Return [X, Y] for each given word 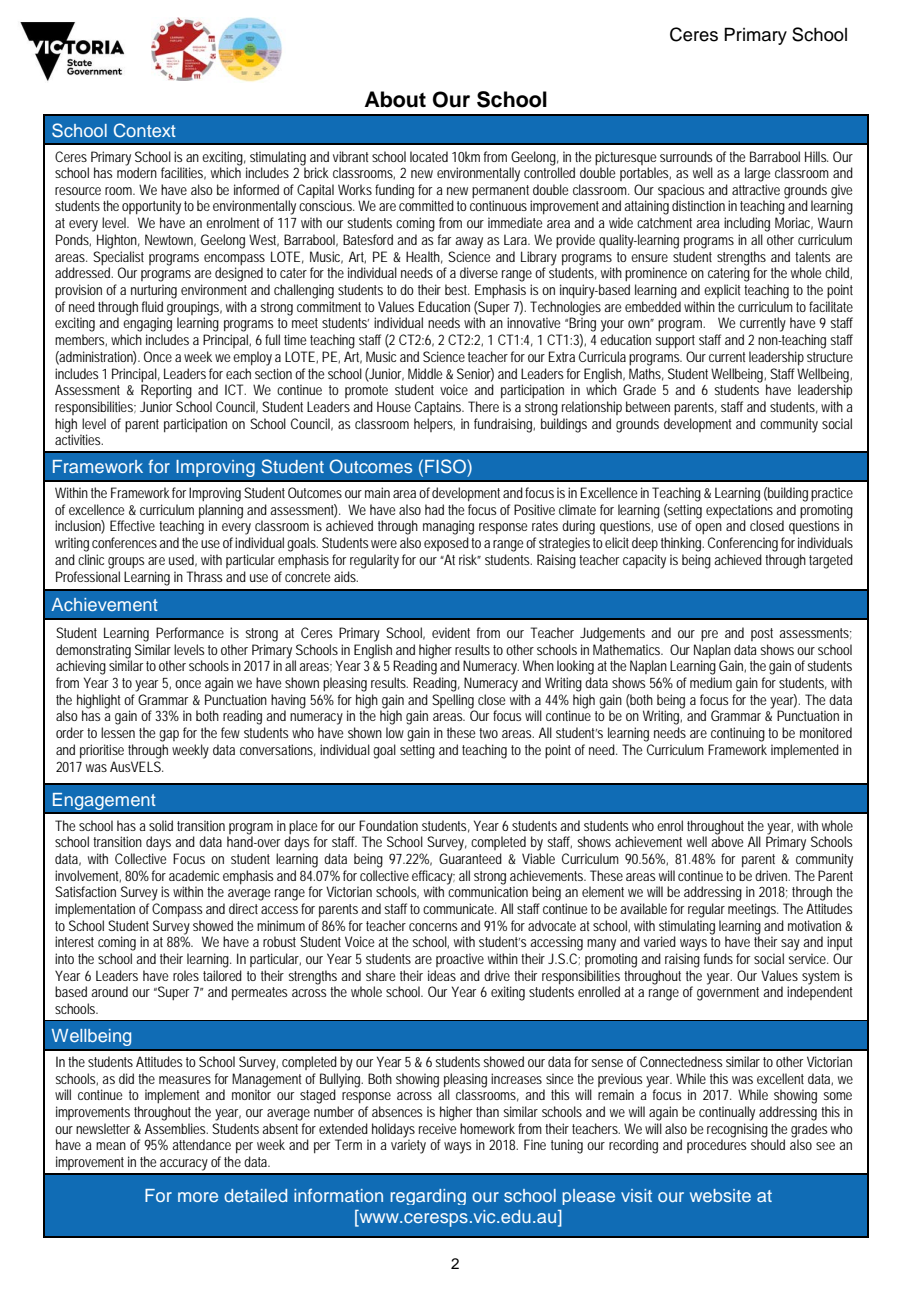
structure [830, 357]
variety [408, 1146]
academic [194, 875]
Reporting [166, 391]
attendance [201, 1144]
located [429, 156]
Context [145, 130]
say [790, 945]
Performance [190, 632]
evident [451, 632]
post [762, 634]
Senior [475, 374]
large [757, 174]
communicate [460, 908]
